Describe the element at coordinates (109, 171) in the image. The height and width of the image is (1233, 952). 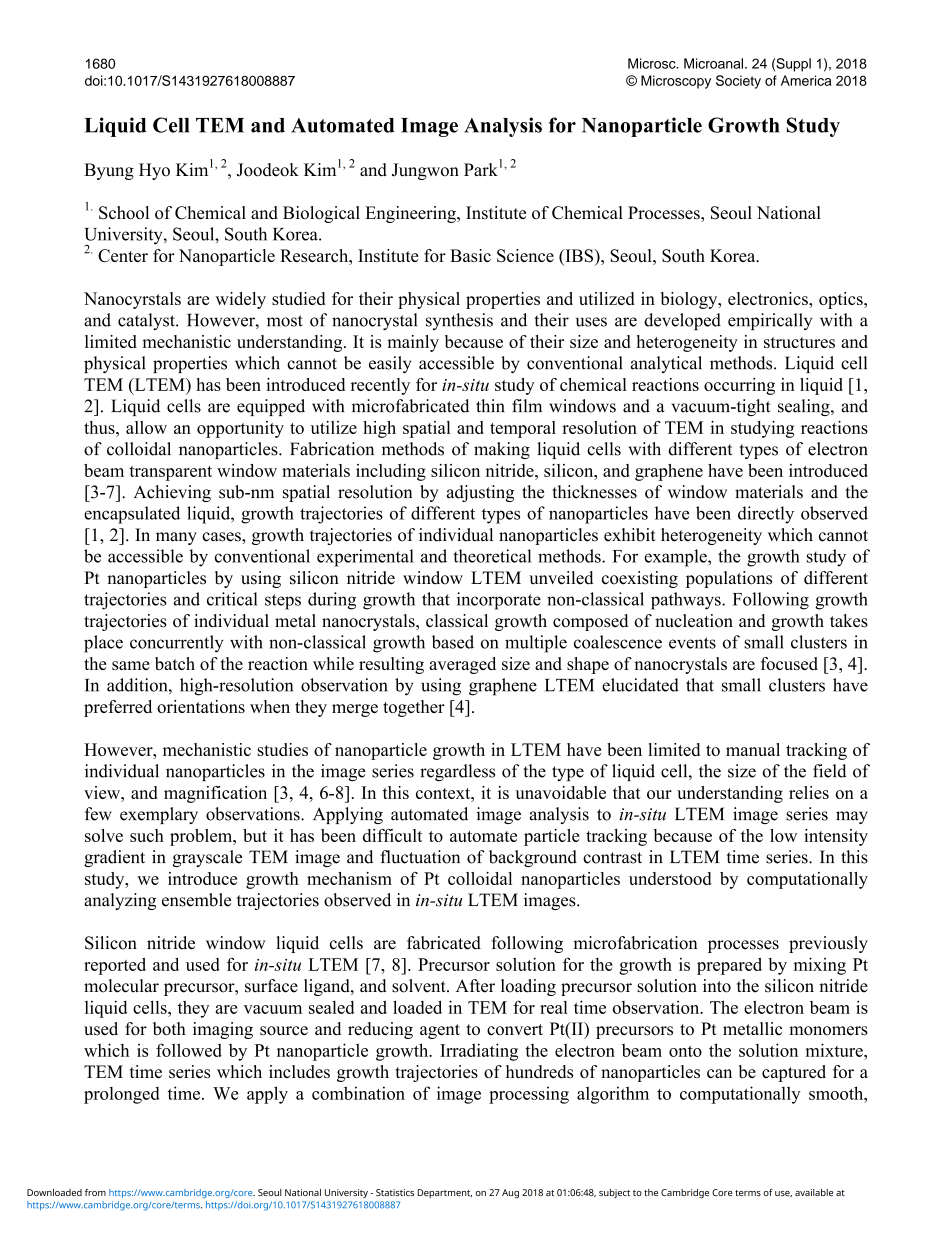
I see `Byung` at that location.
